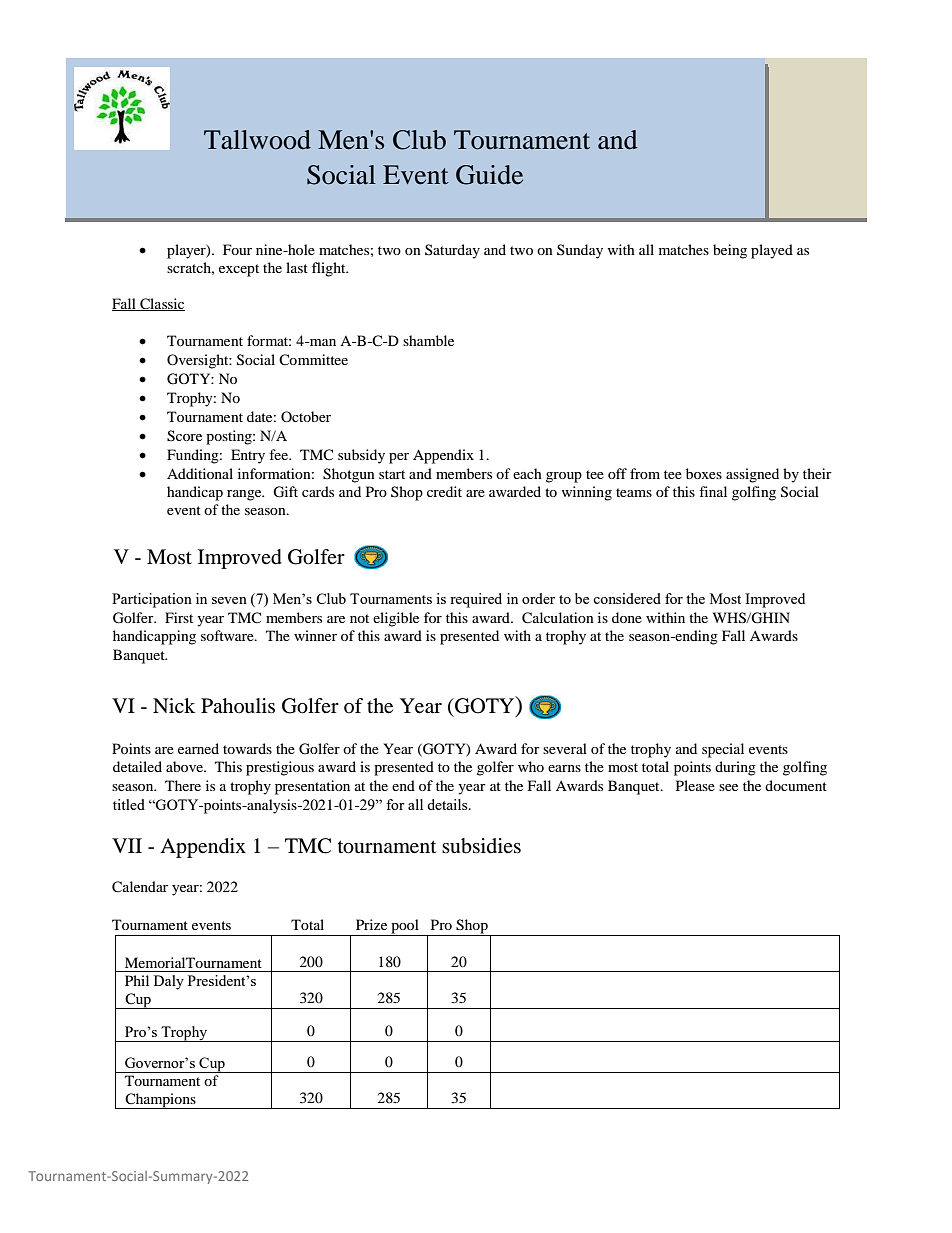 The height and width of the page is (1233, 952). I want to click on pool, so click(405, 927).
